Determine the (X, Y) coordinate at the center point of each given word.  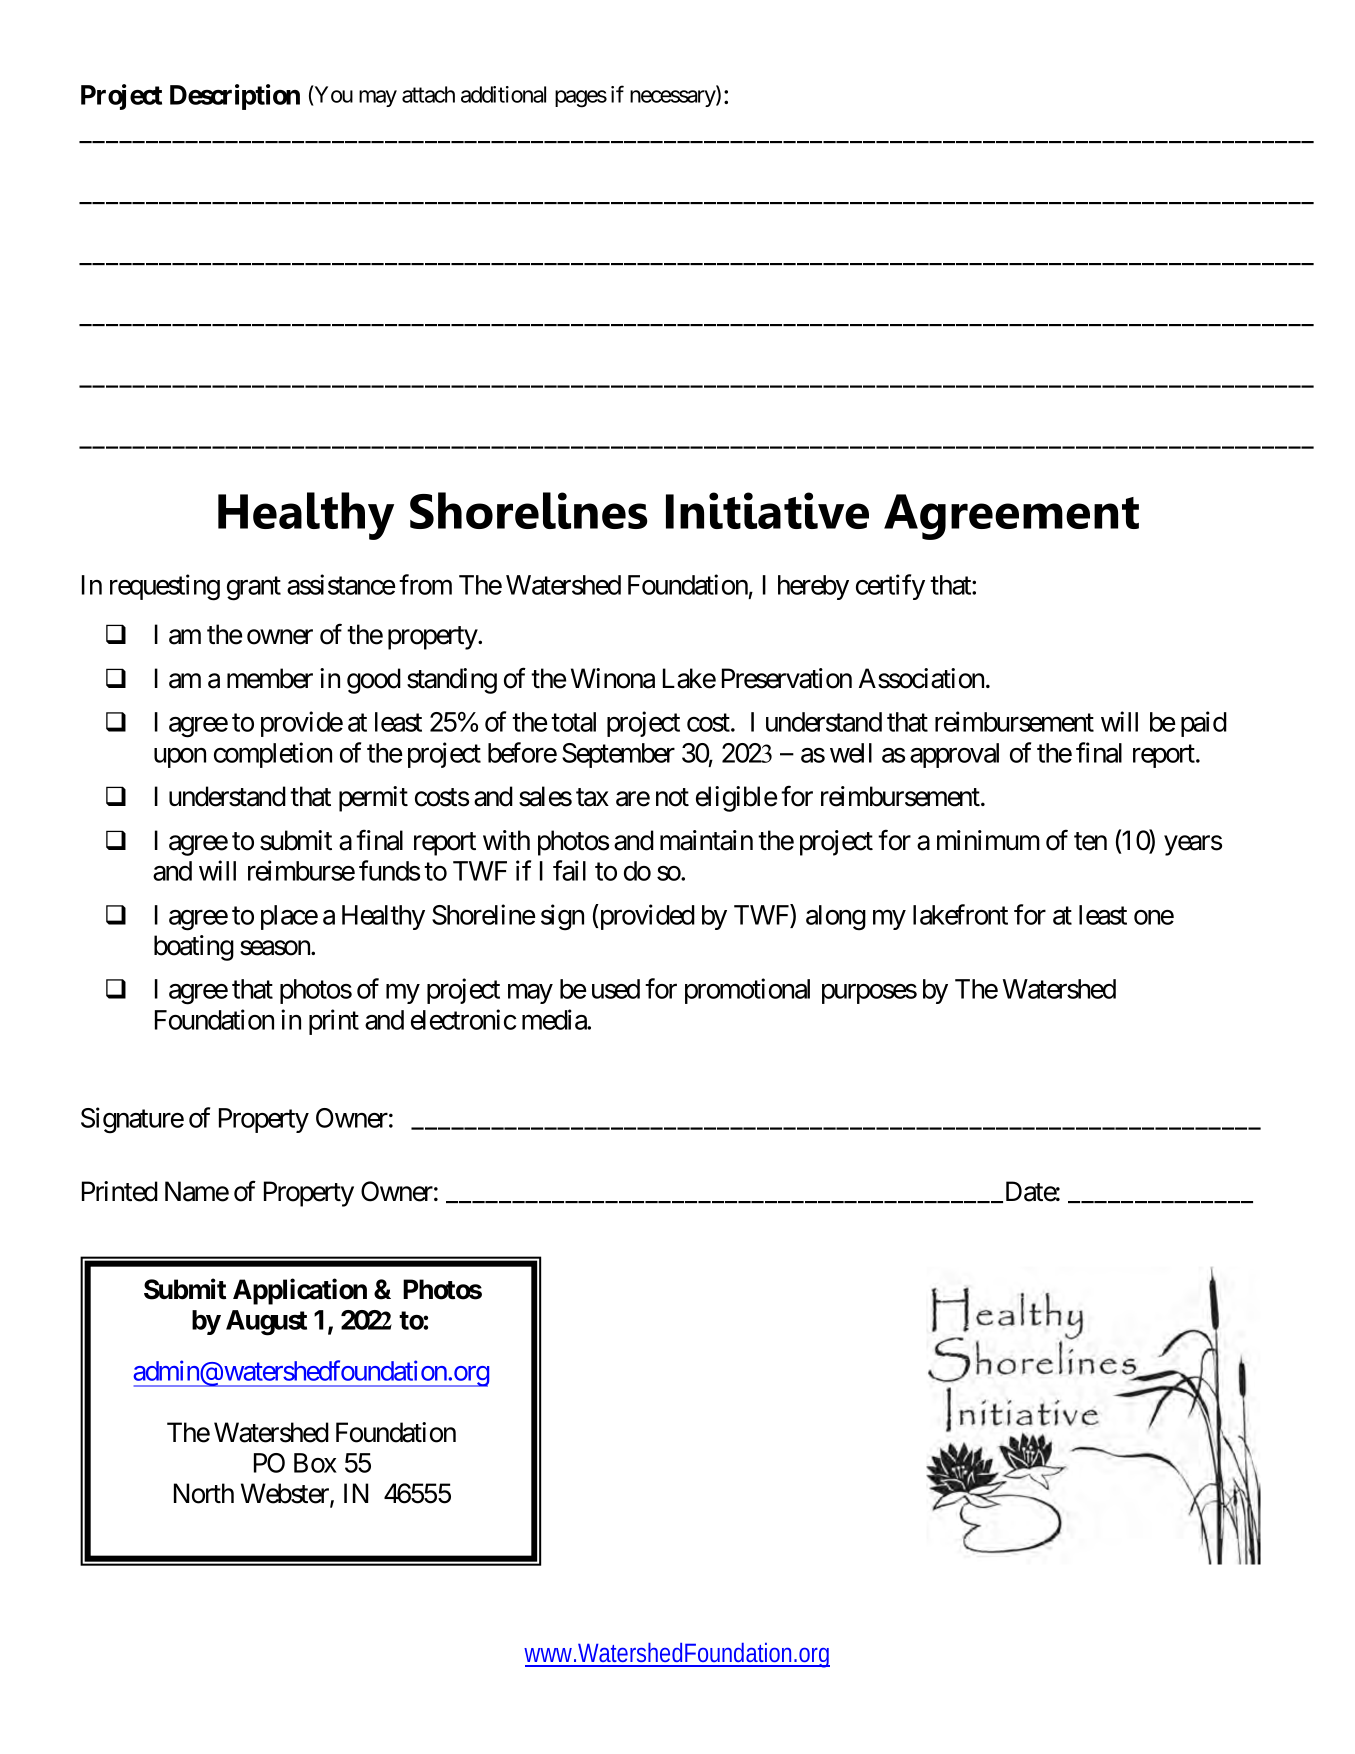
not (672, 797)
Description (235, 97)
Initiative (767, 510)
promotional (747, 991)
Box (315, 1463)
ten (1090, 842)
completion (273, 755)
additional (503, 94)
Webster (286, 1494)
